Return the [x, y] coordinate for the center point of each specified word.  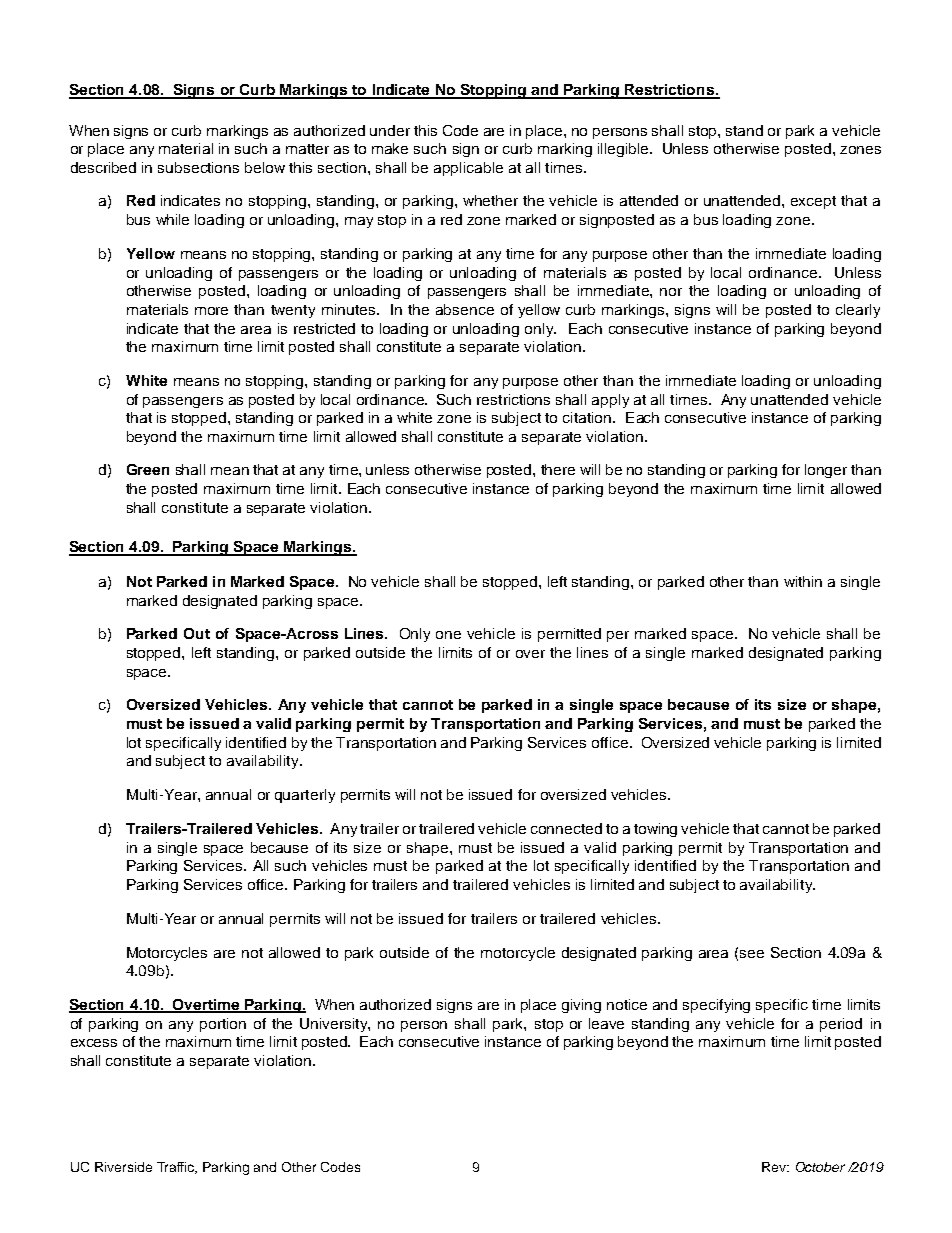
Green [148, 469]
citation [587, 417]
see [752, 954]
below [265, 167]
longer [826, 471]
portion [223, 1025]
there [558, 469]
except [813, 202]
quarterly [305, 796]
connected [566, 828]
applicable [468, 169]
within [803, 581]
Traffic [177, 1168]
